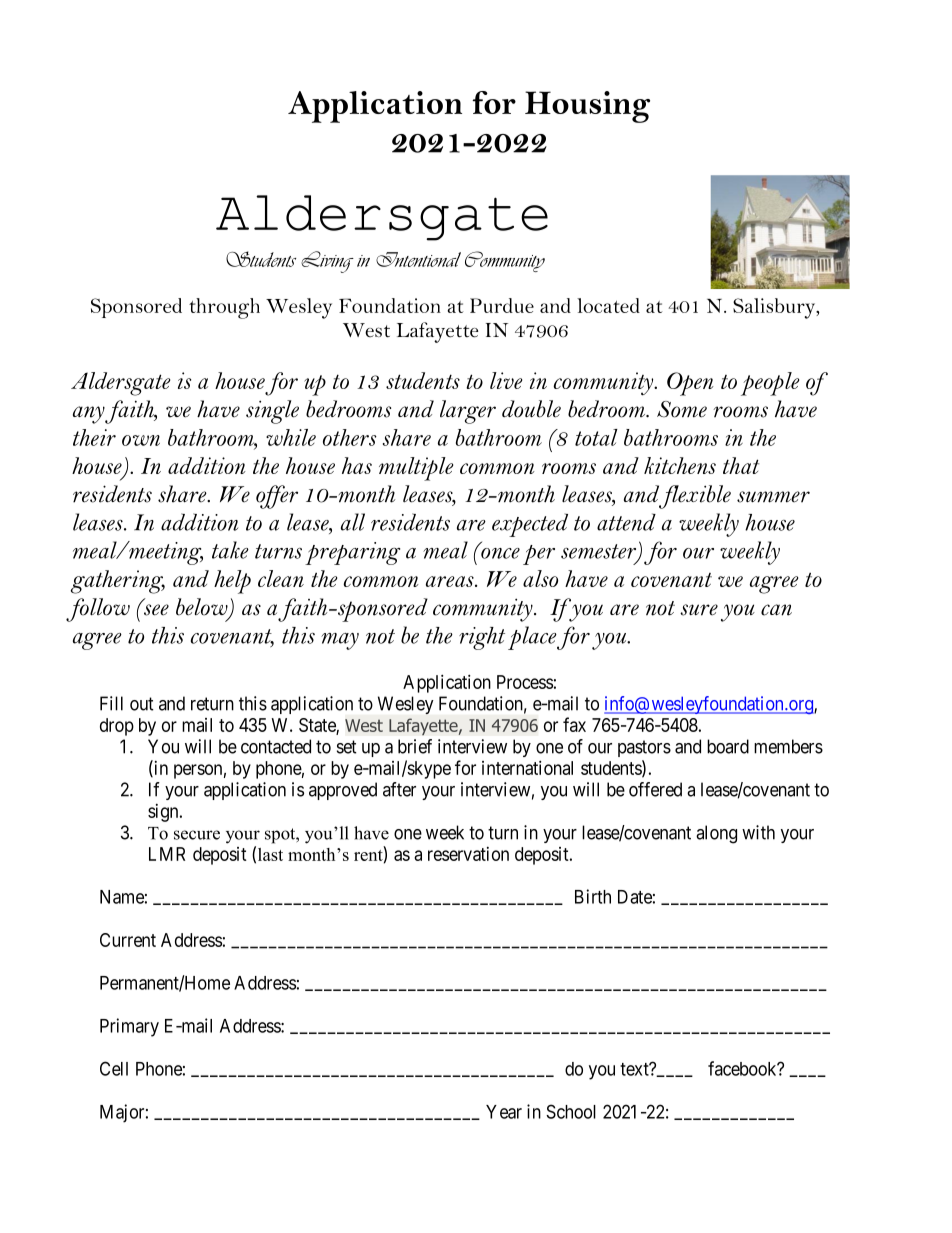 The width and height of the screenshot is (952, 1233). What do you see at coordinates (504, 1112) in the screenshot?
I see `Year` at bounding box center [504, 1112].
